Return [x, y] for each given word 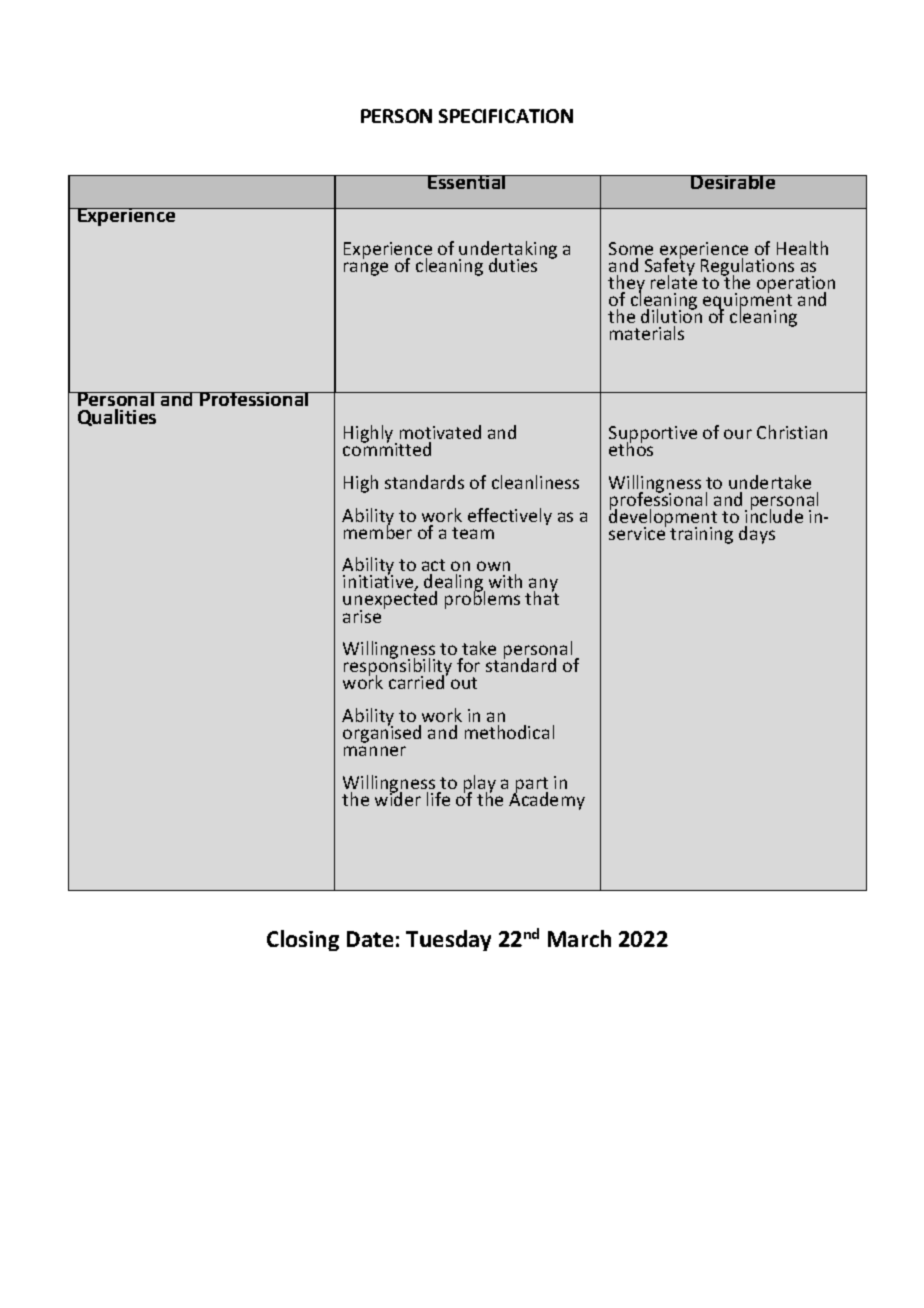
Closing [303, 940]
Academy [547, 800]
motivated [440, 432]
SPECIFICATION [506, 116]
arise [362, 616]
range [366, 269]
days [757, 535]
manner [375, 751]
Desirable [734, 182]
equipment [747, 302]
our [738, 434]
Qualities [117, 417]
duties [513, 265]
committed [387, 448]
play [480, 785]
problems [482, 599]
